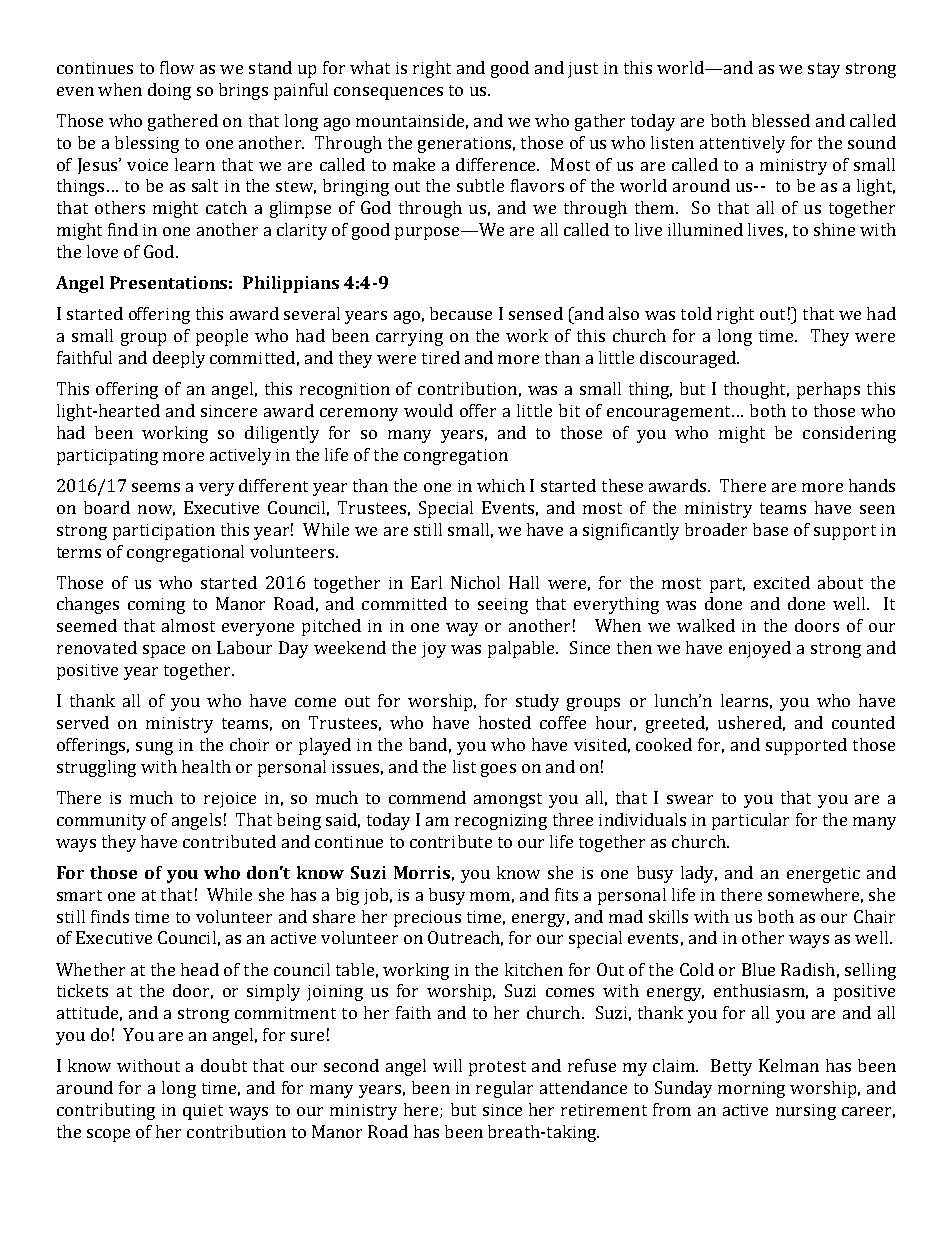 The image size is (952, 1233). I want to click on goes, so click(498, 770).
